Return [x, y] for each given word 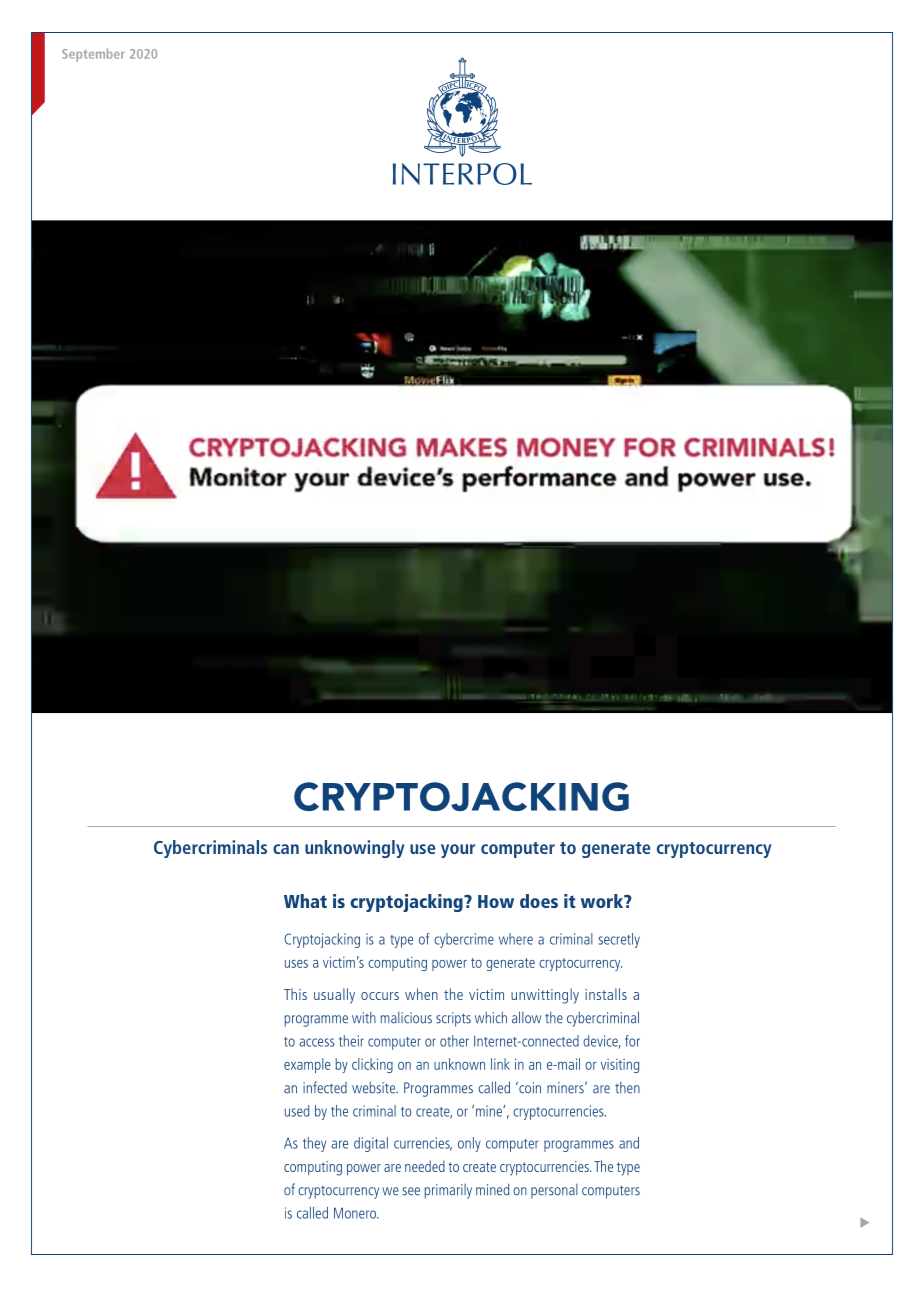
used [297, 1111]
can [286, 849]
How [496, 901]
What [305, 901]
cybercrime [464, 940]
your [458, 851]
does [539, 901]
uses [296, 964]
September [93, 55]
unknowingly [355, 849]
